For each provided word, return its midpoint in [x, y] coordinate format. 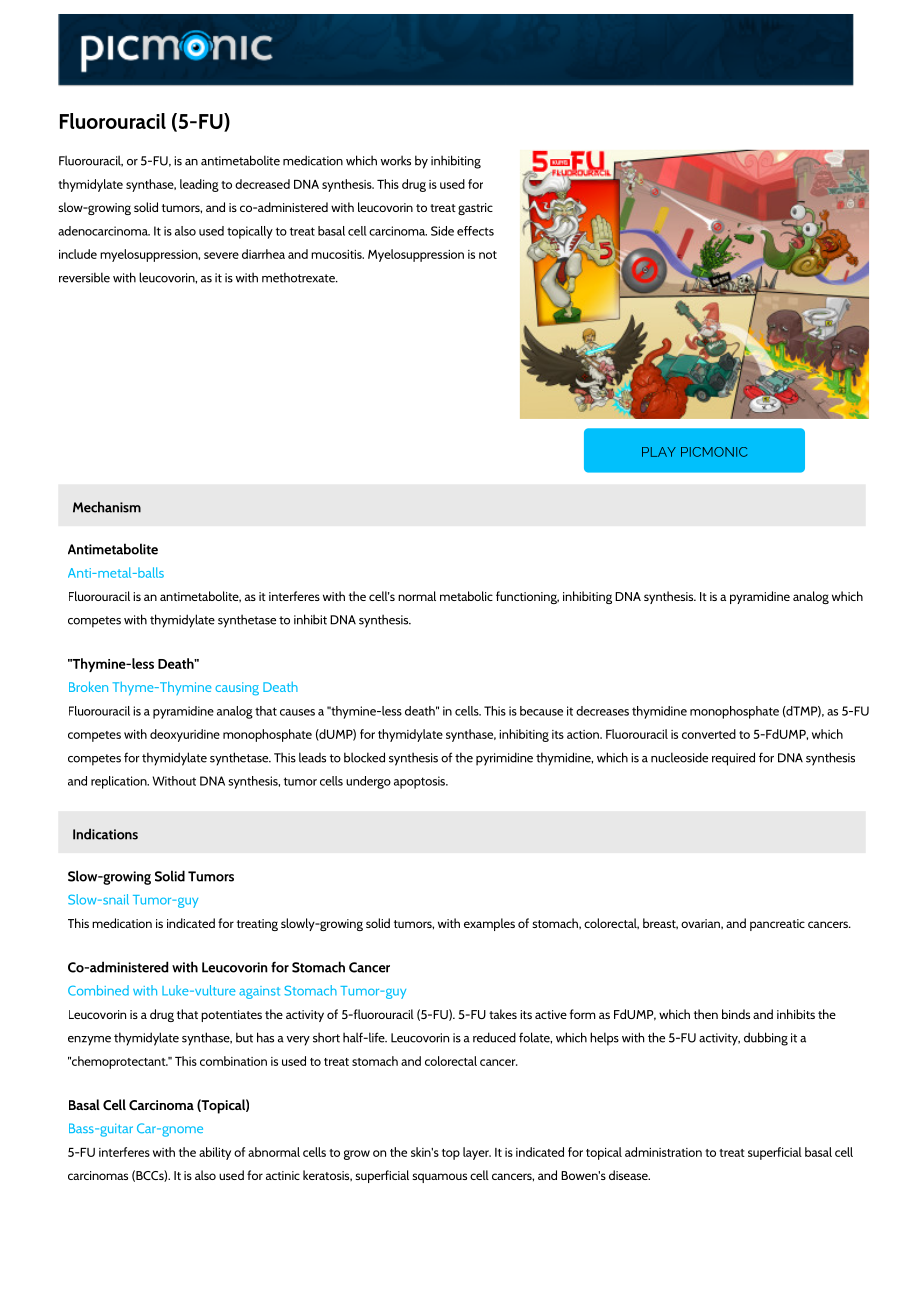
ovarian [701, 924]
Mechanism [107, 507]
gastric [475, 209]
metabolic [466, 596]
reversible [84, 277]
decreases [602, 711]
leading [199, 185]
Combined [98, 990]
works [395, 160]
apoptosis [421, 782]
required [733, 759]
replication [120, 782]
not [488, 255]
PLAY [659, 452]
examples [489, 924]
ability [215, 1153]
